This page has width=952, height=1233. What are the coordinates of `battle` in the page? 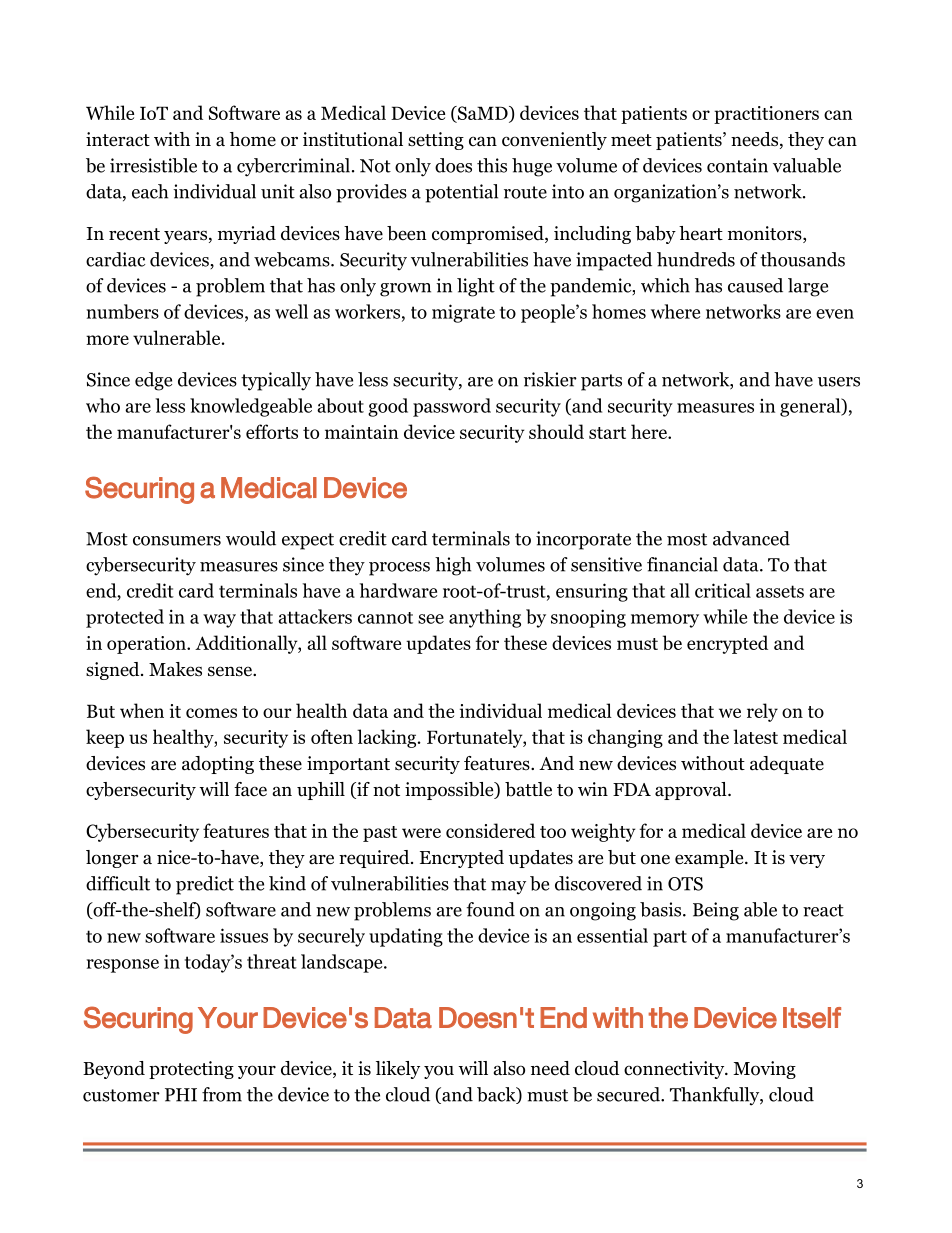 It's located at (528, 789).
